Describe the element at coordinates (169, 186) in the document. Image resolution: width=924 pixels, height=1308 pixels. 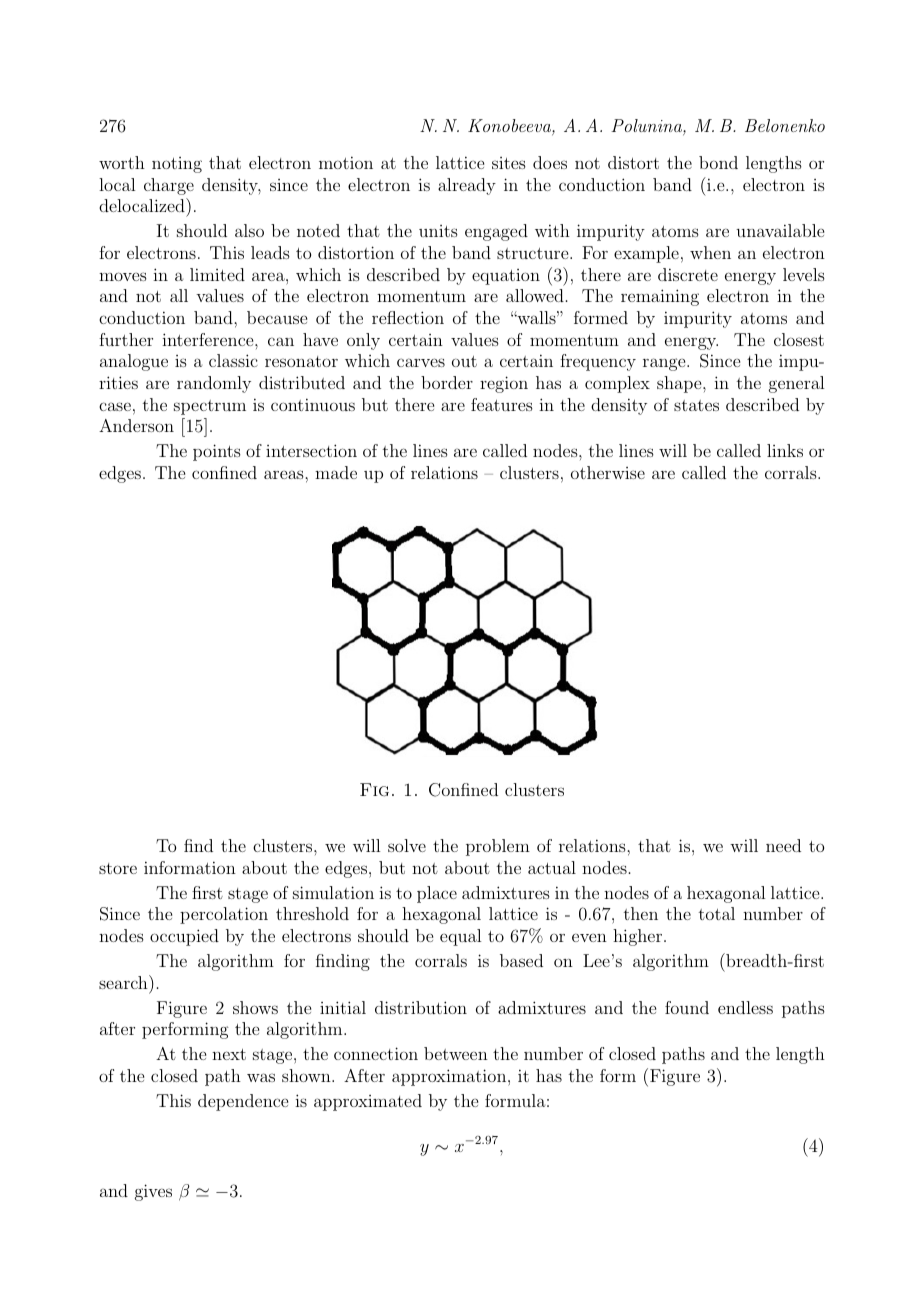
I see `charge` at that location.
